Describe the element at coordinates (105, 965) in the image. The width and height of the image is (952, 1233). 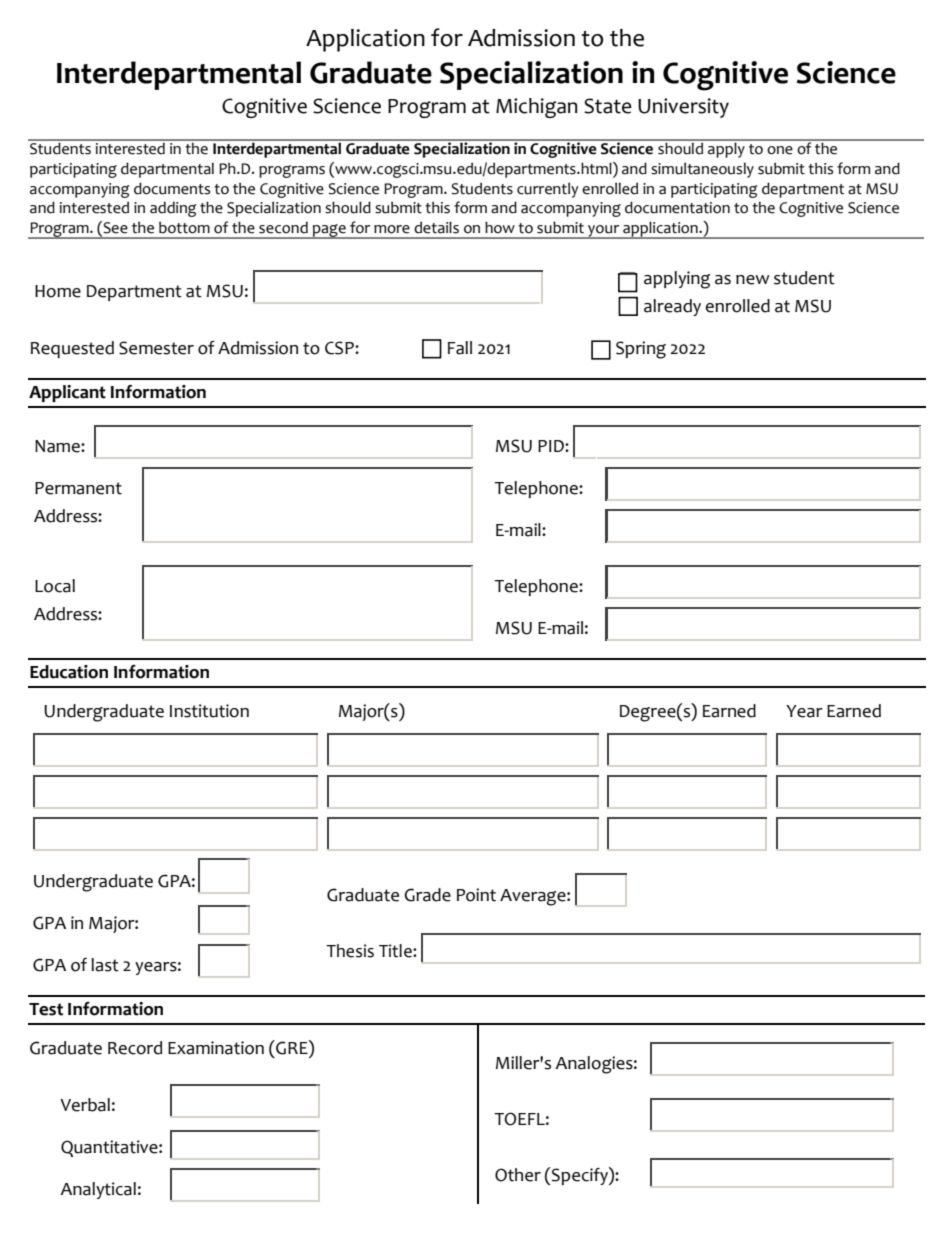
I see `last` at that location.
